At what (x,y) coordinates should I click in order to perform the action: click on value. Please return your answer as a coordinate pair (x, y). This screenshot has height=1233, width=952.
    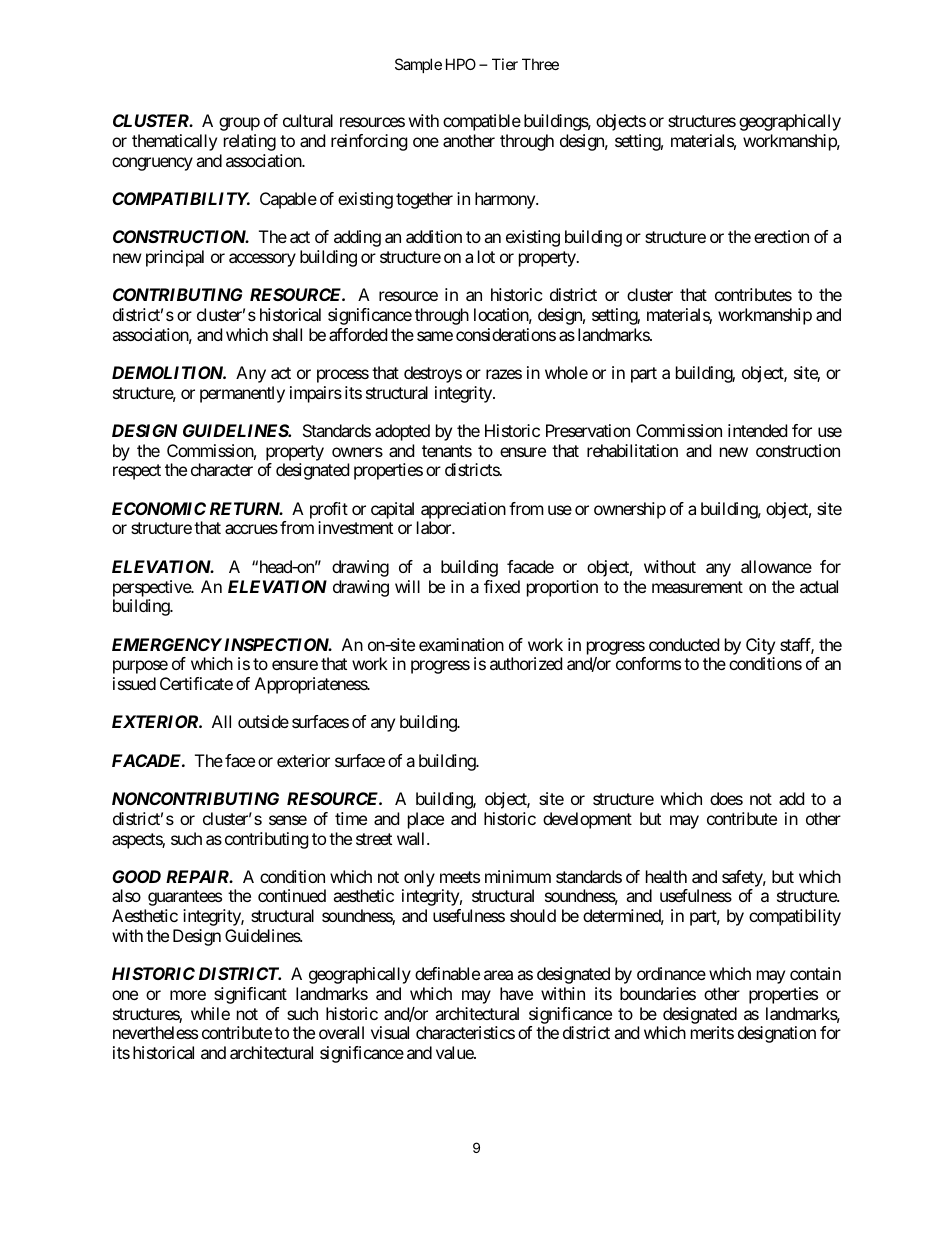
    Looking at the image, I should click on (455, 1052).
